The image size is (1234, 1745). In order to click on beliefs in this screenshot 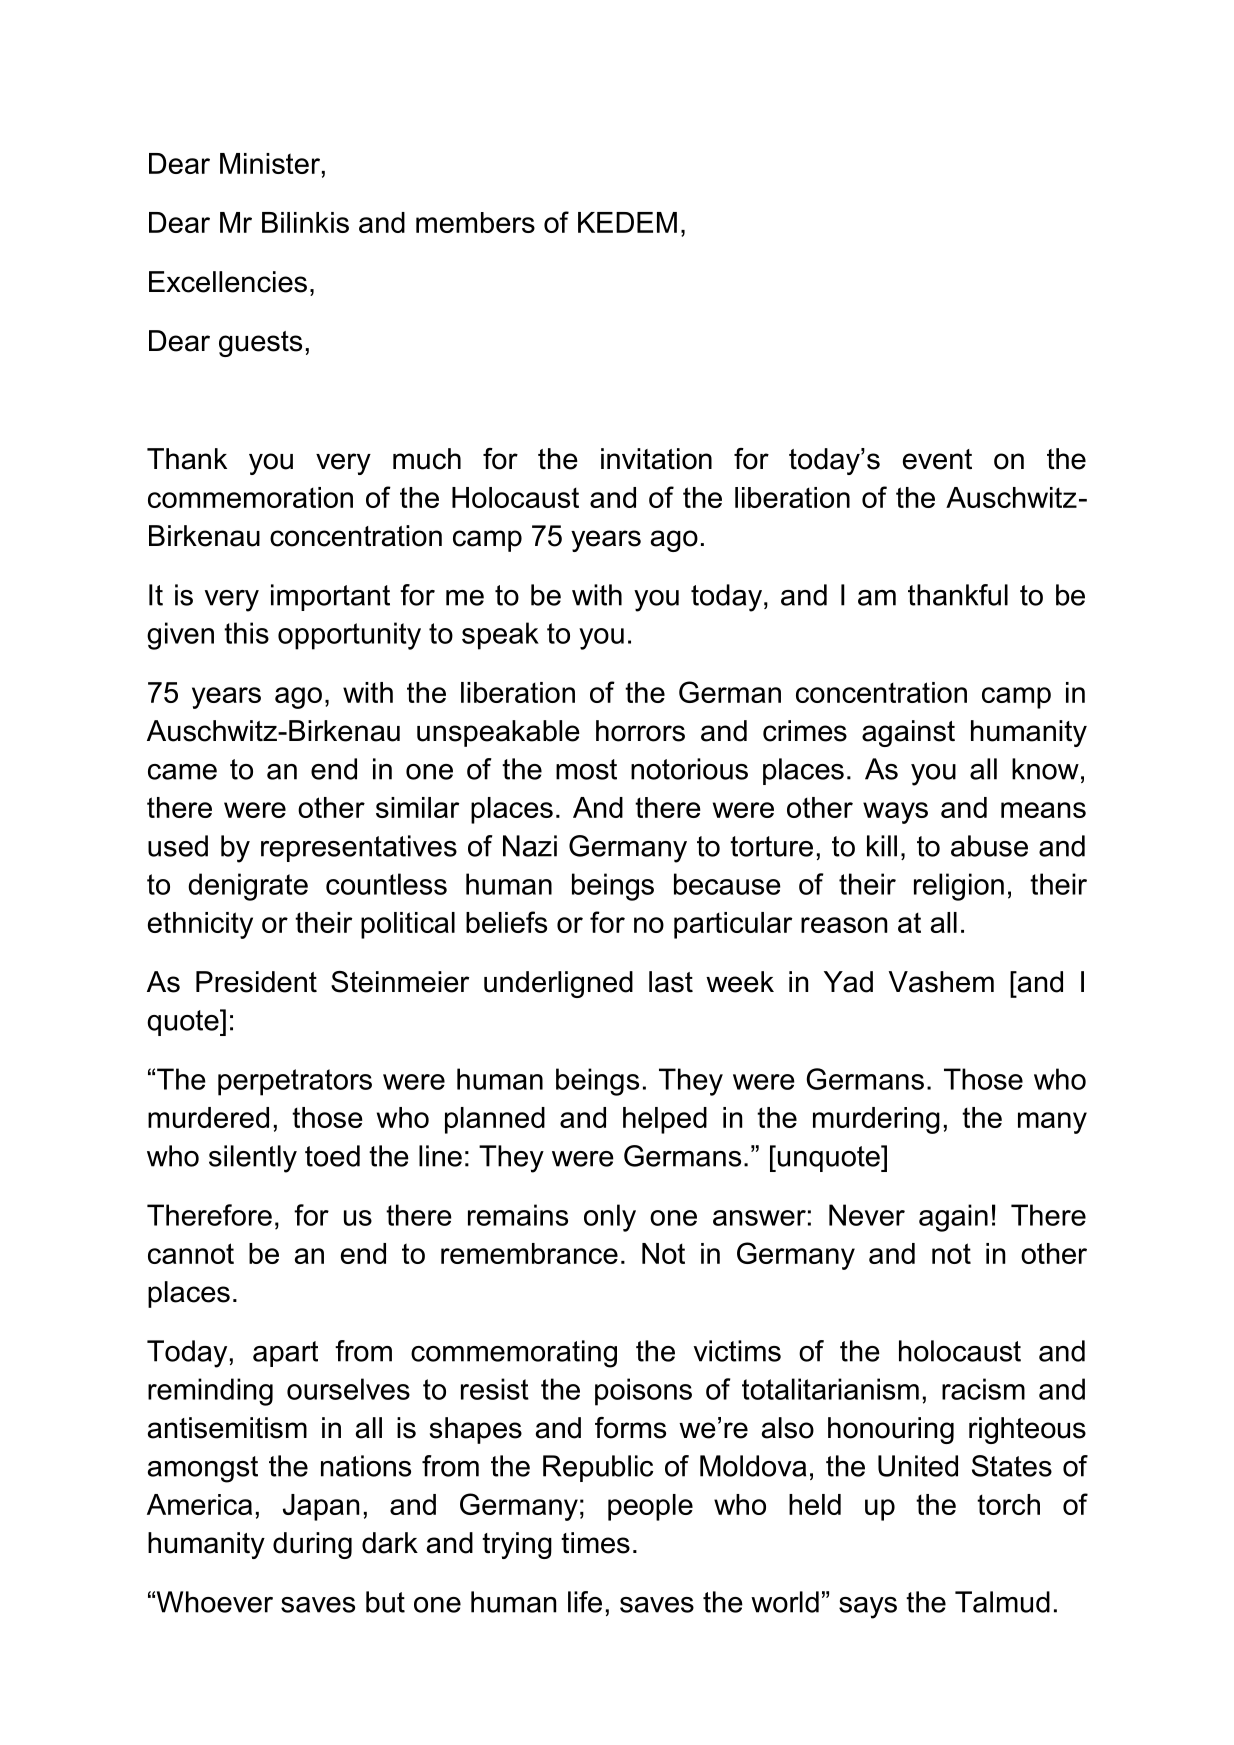, I will do `click(506, 922)`.
